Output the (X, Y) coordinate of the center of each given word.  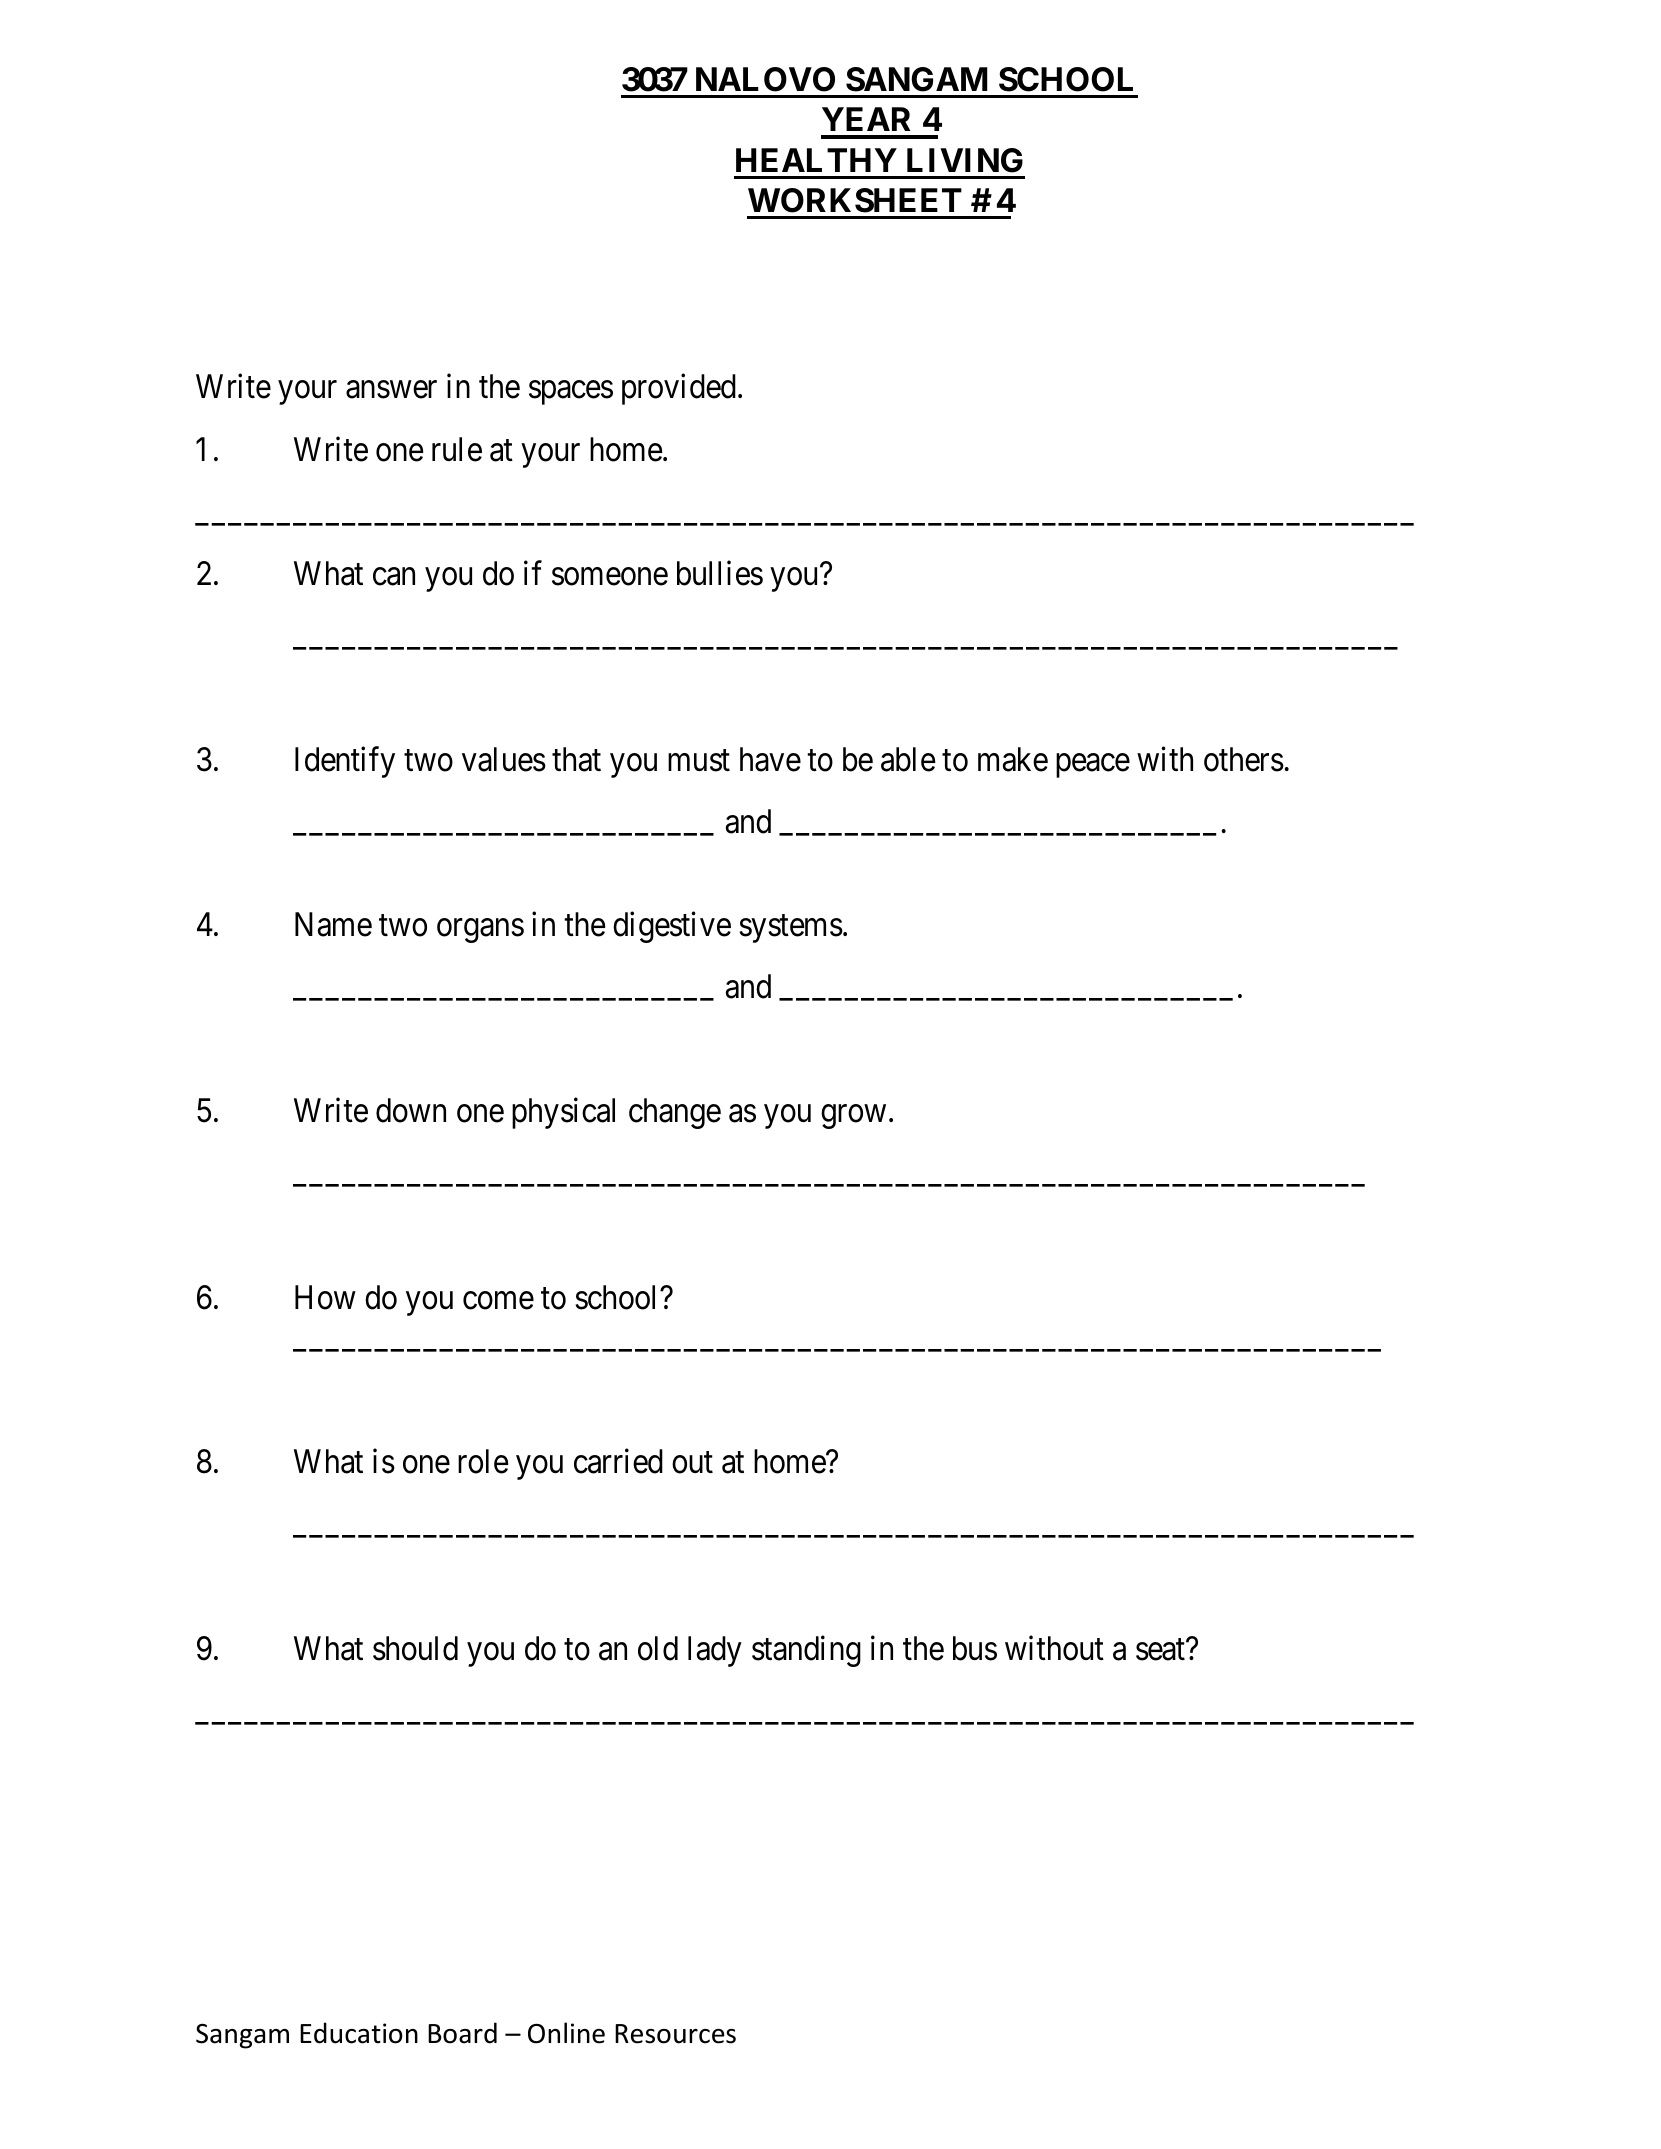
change (675, 1113)
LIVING (965, 160)
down (411, 1110)
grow (853, 1117)
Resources (675, 2034)
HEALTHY (816, 160)
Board (462, 2033)
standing (806, 1651)
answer (391, 390)
